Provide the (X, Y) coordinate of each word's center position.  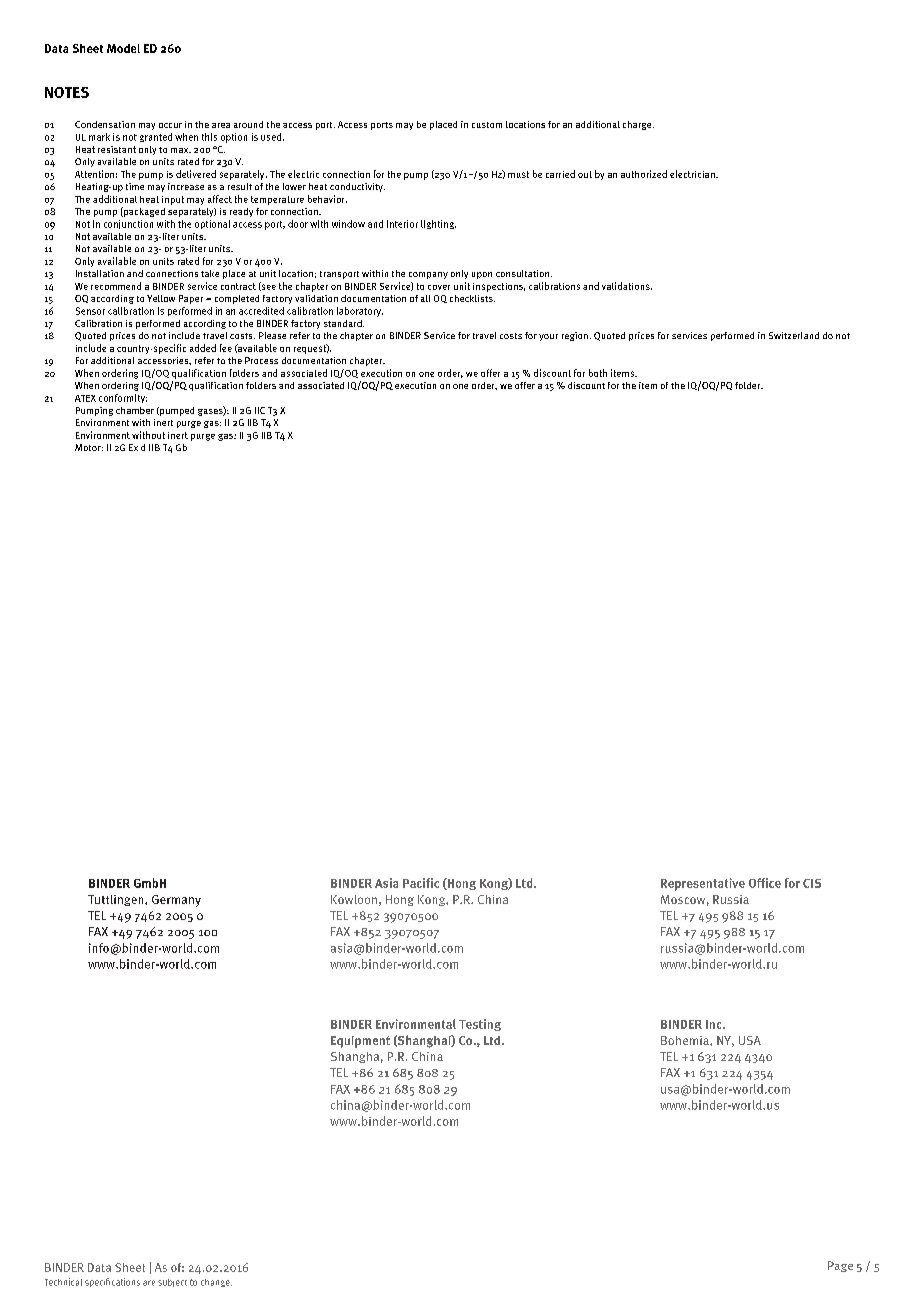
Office (765, 883)
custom (487, 125)
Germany (176, 901)
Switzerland (794, 335)
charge (638, 125)
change (216, 1283)
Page (840, 1266)
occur (170, 125)
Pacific (421, 883)
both (598, 373)
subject (172, 1283)
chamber (135, 410)
